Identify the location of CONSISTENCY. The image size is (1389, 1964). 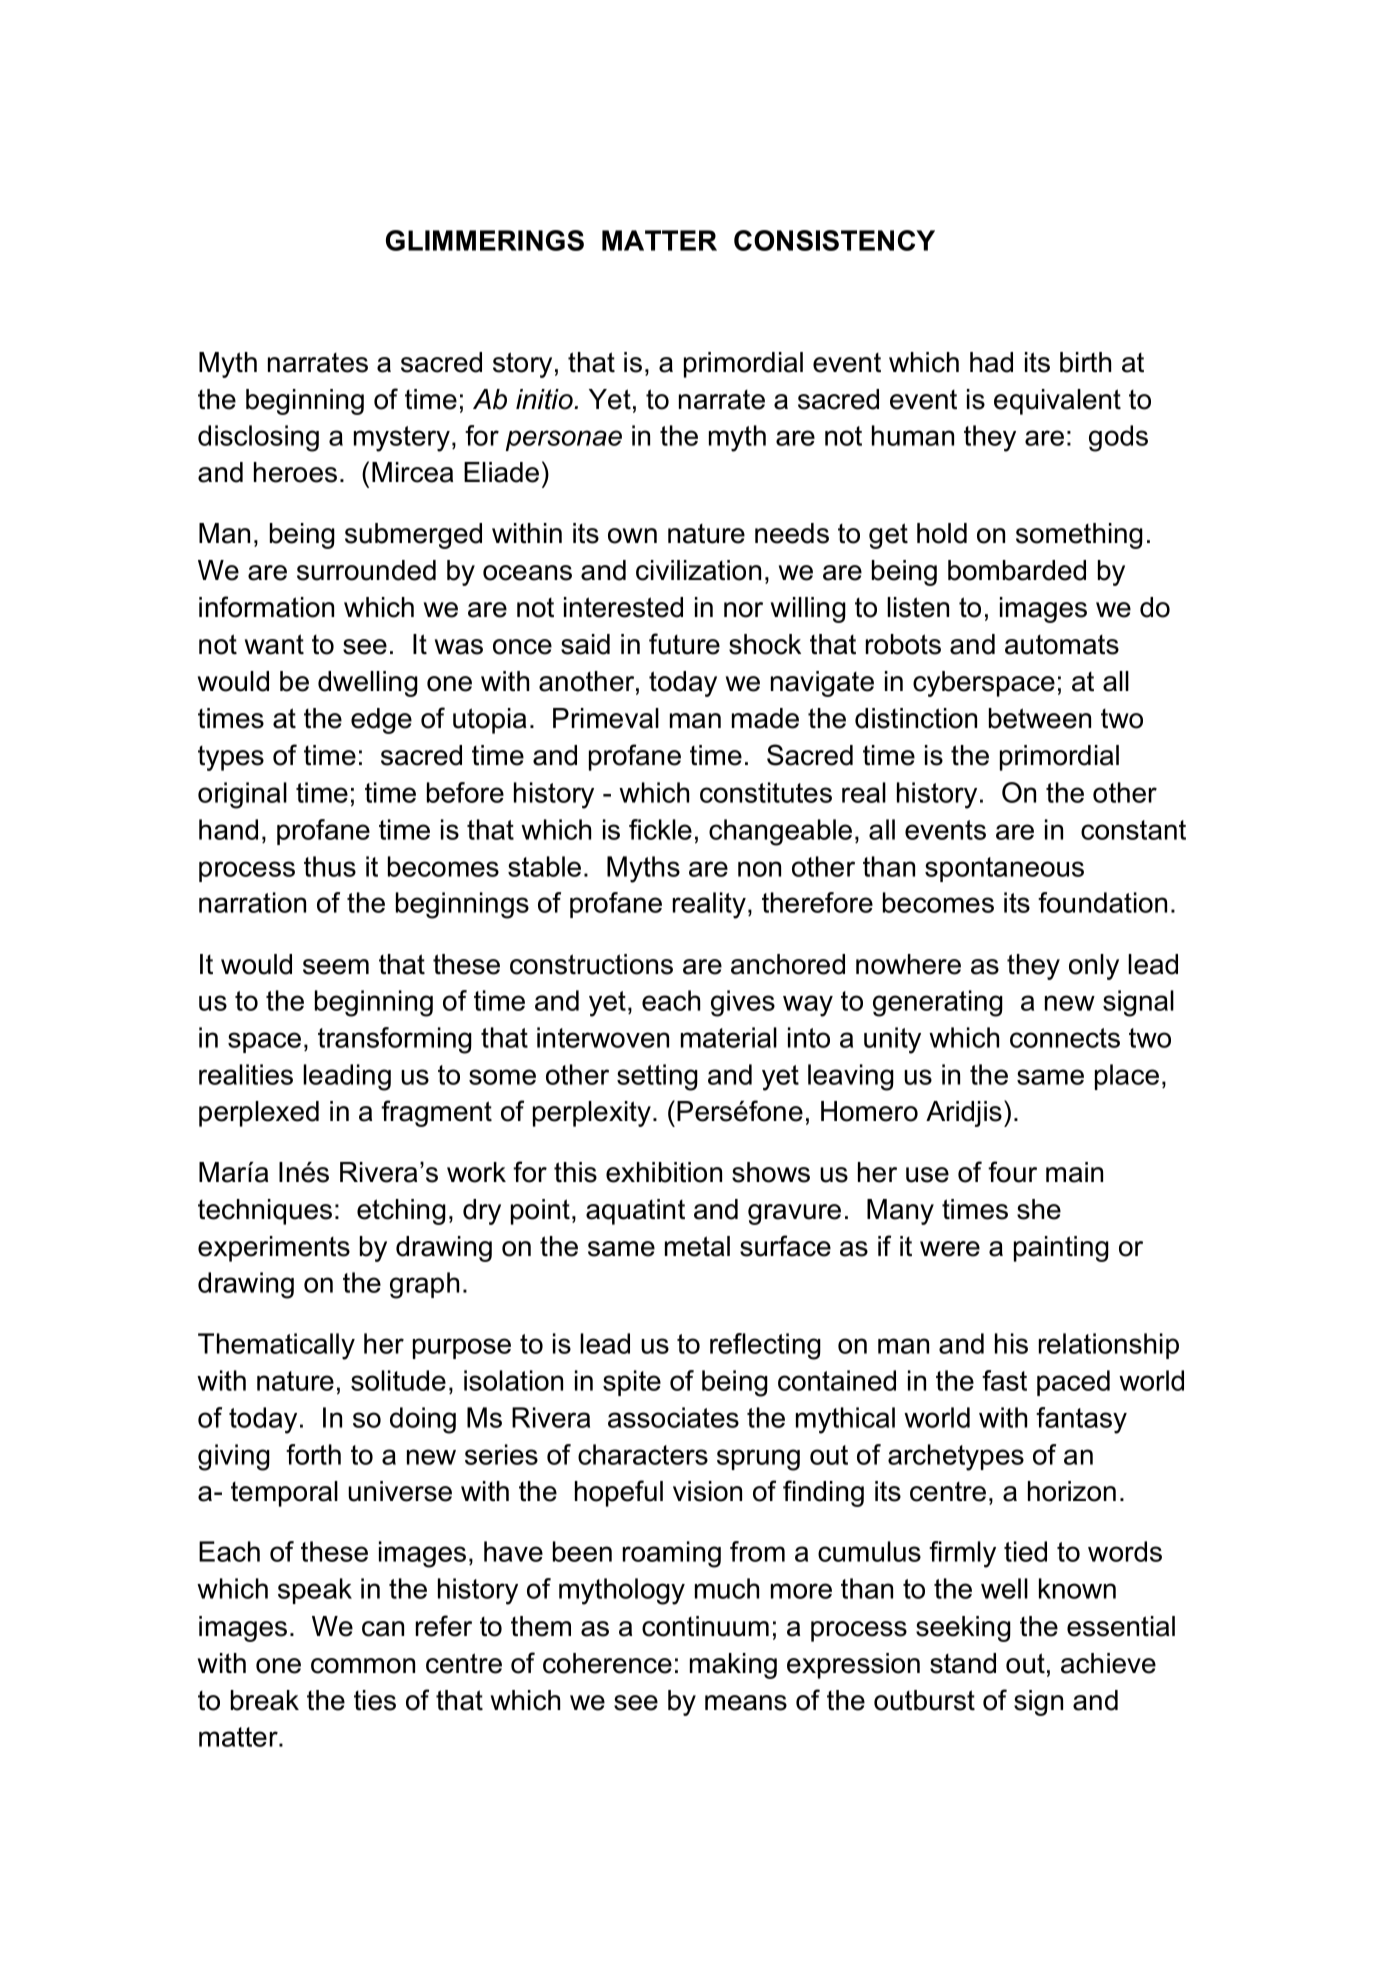
(834, 240).
